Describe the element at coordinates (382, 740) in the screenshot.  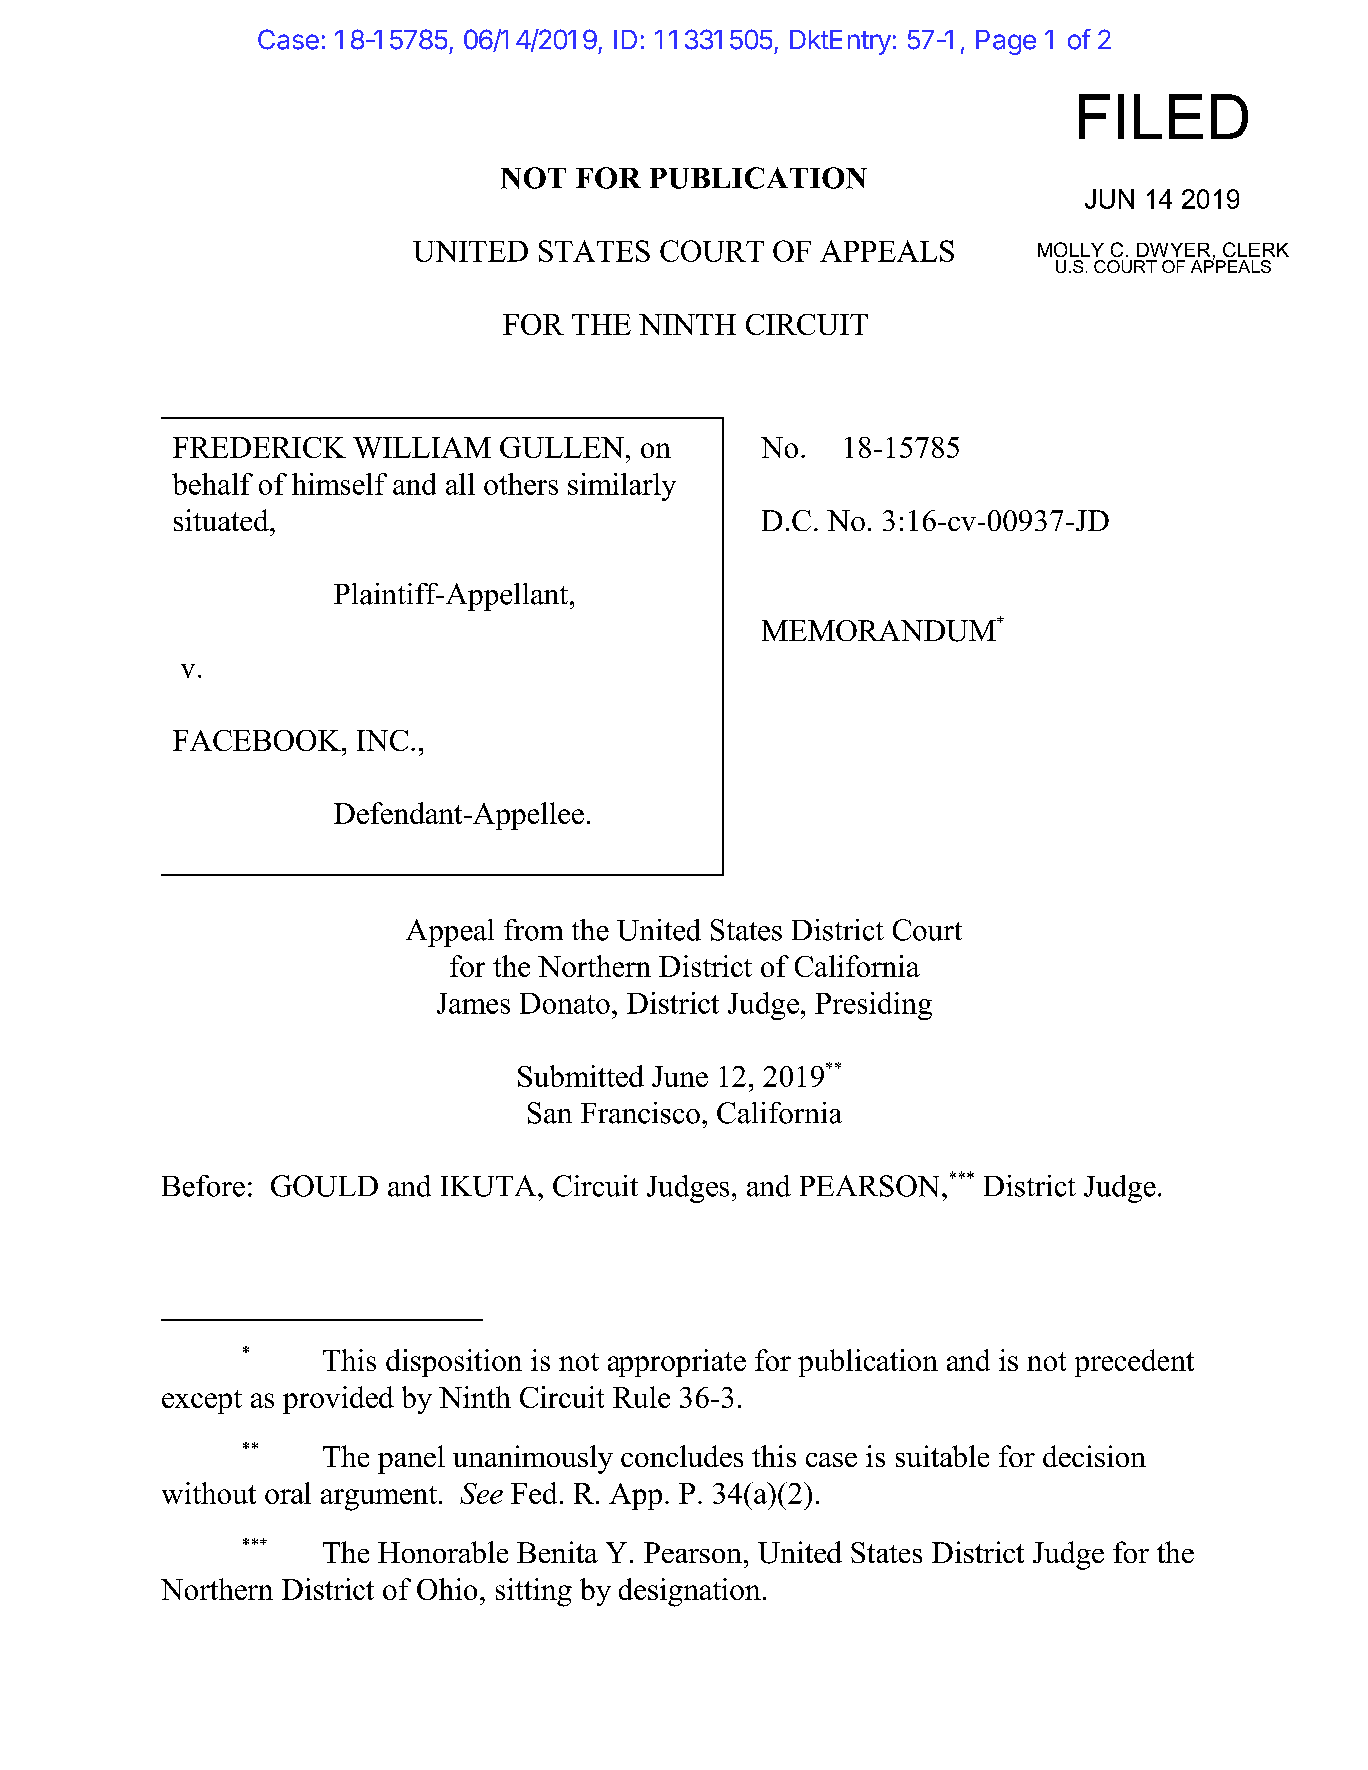
I see `INC` at that location.
